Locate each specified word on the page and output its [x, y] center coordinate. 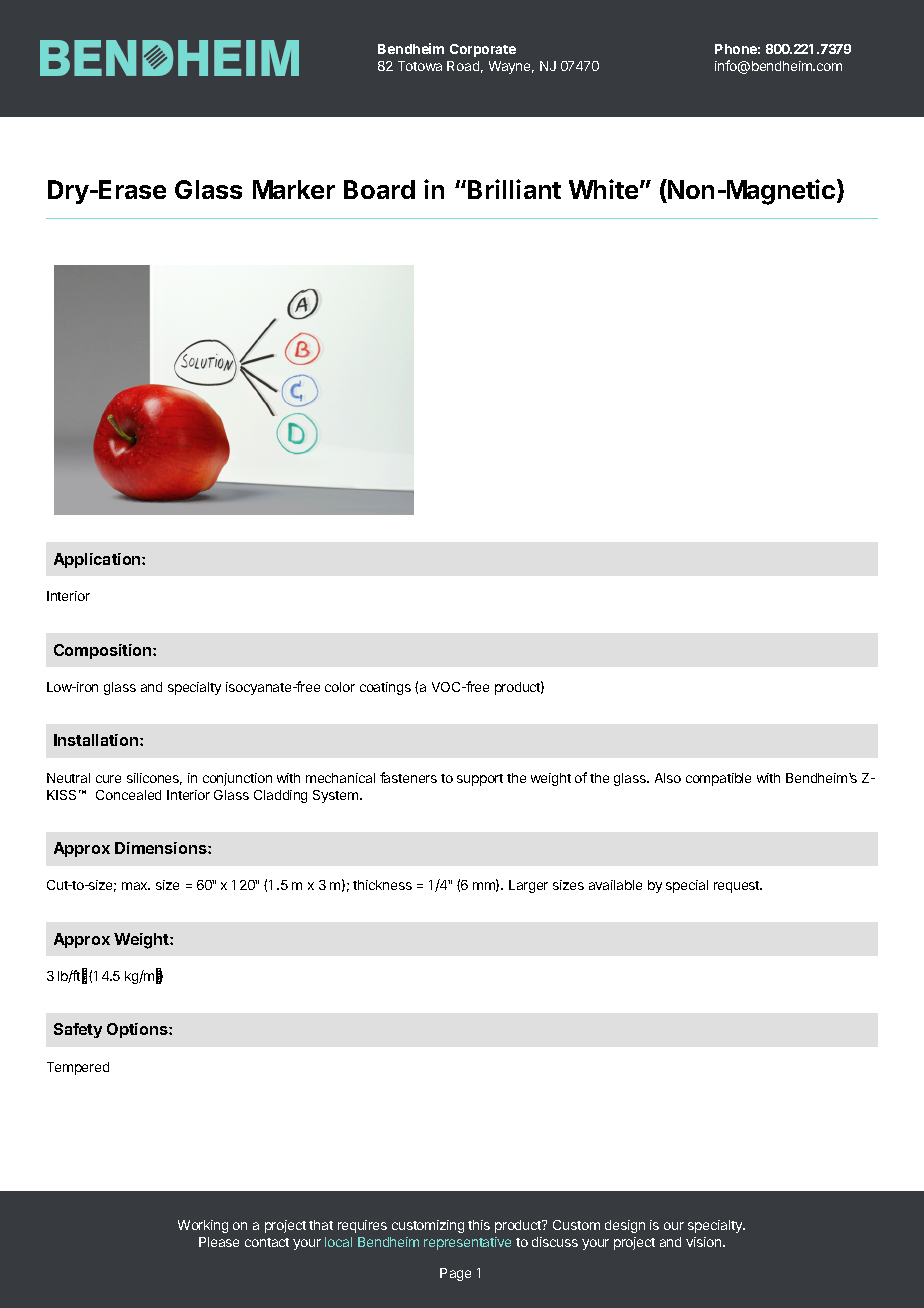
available [615, 885]
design [625, 1226]
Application [98, 560]
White [603, 189]
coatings [385, 688]
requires [362, 1226]
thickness [382, 885]
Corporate [483, 50]
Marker [294, 189]
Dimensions [162, 848]
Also [668, 778]
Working [203, 1226]
